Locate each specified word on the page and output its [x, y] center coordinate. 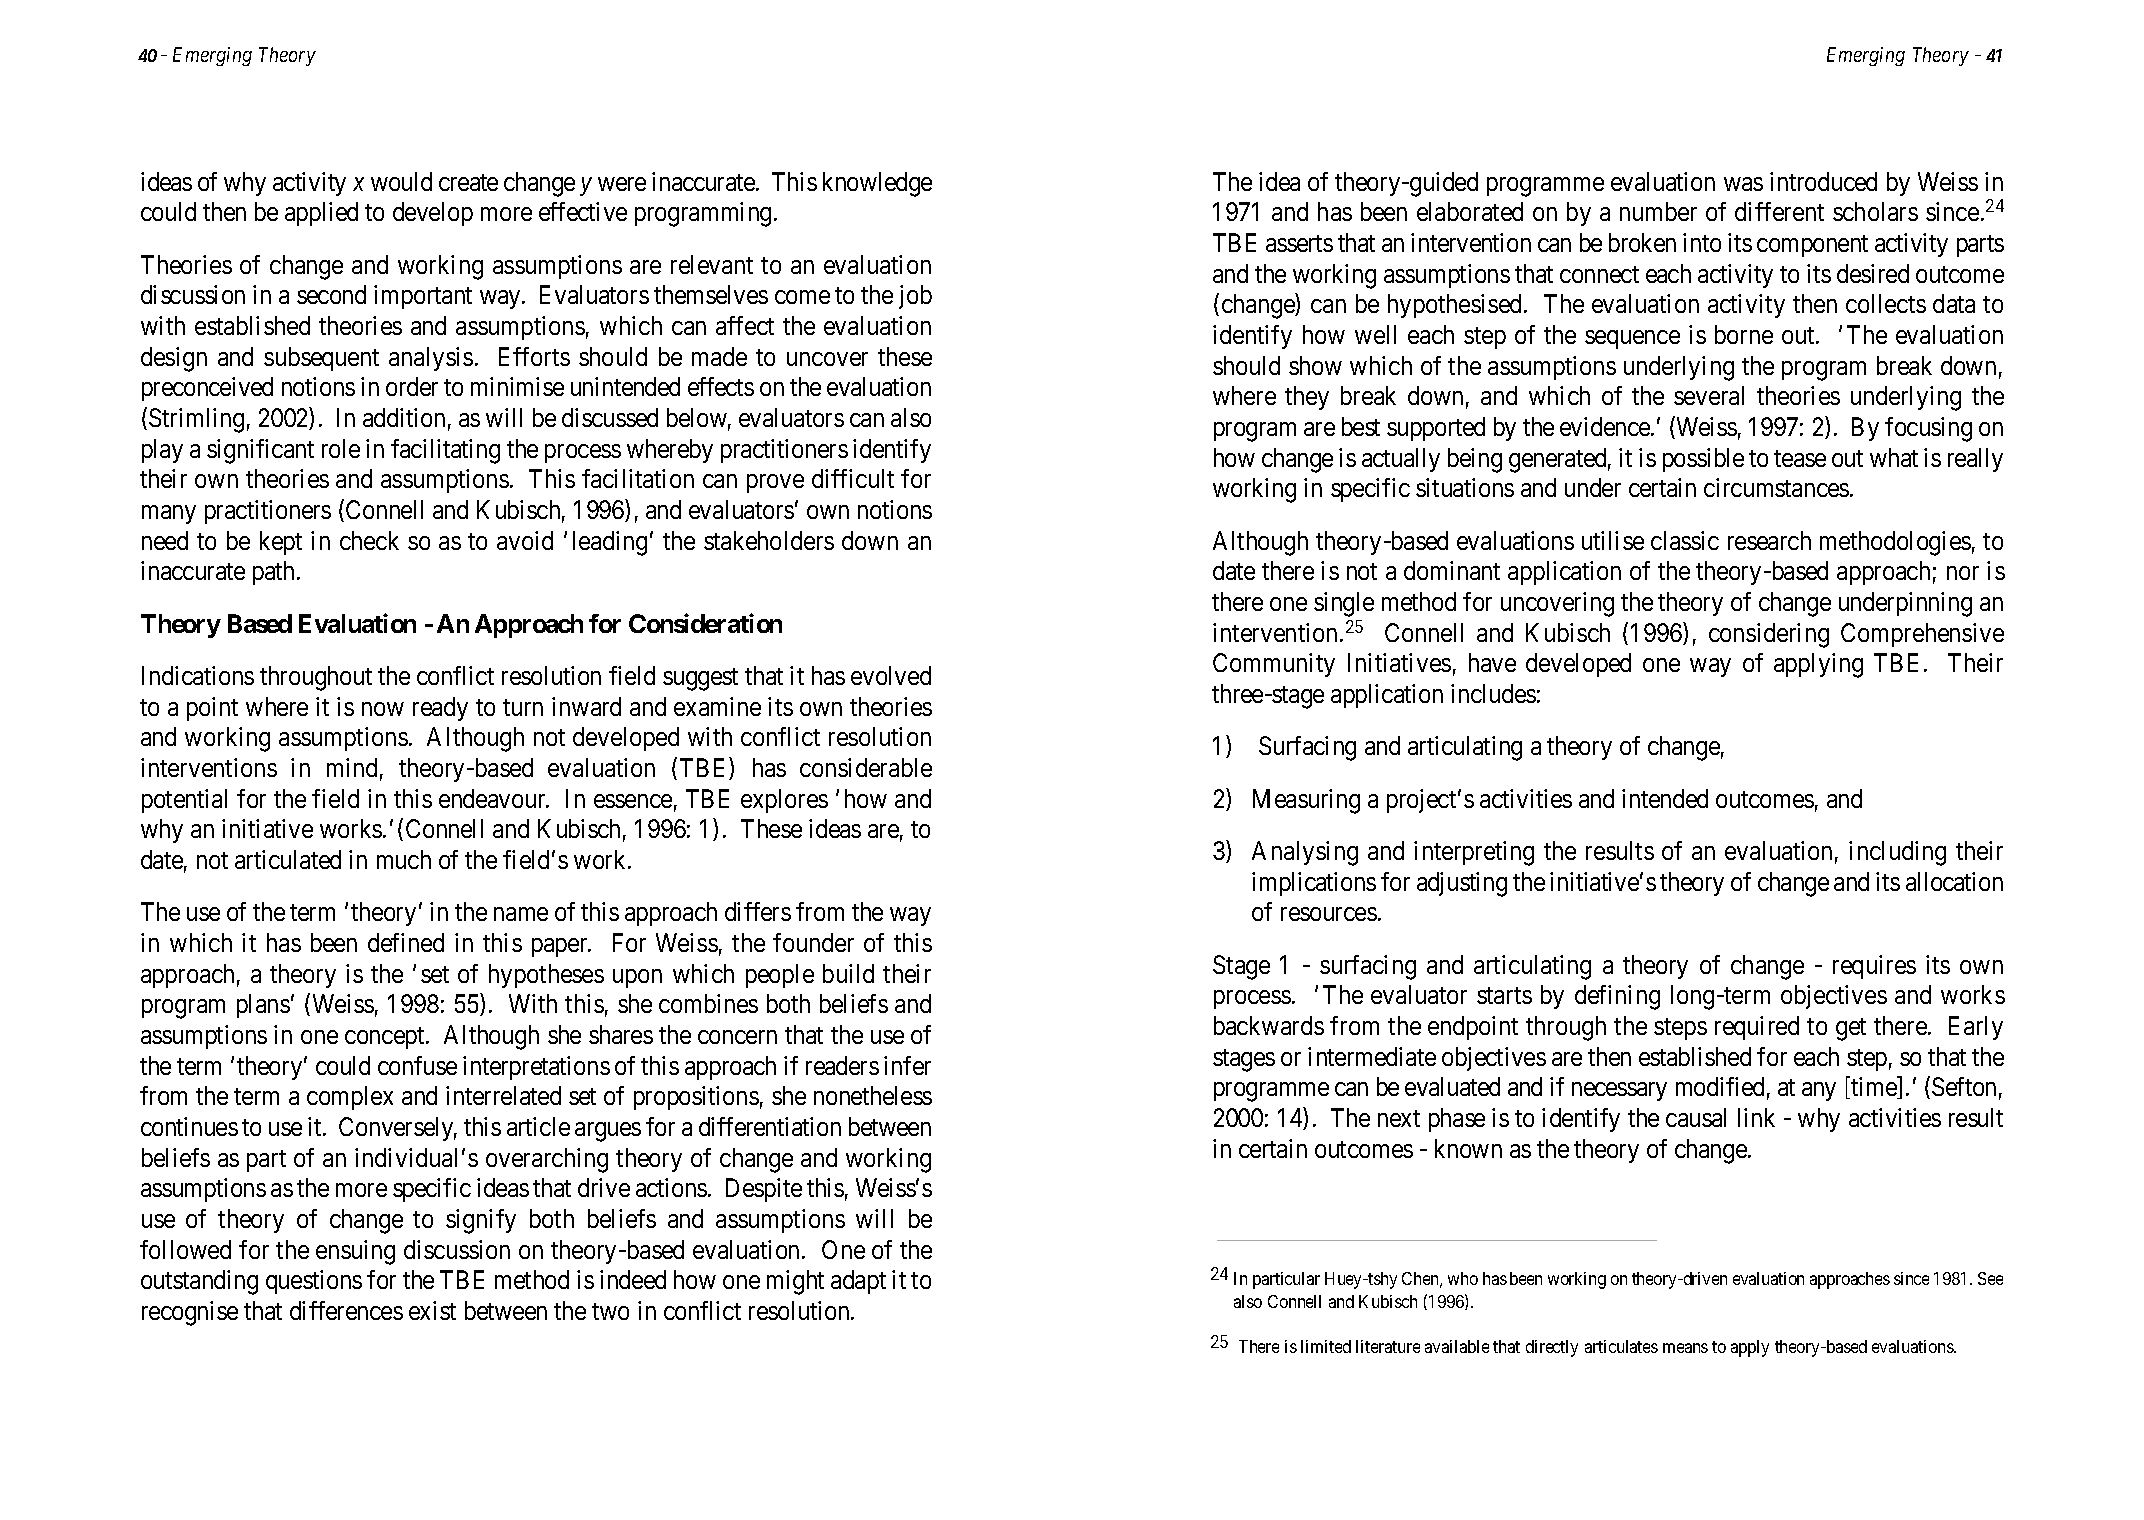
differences [346, 1310]
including [1897, 853]
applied [321, 214]
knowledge [877, 184]
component [1812, 246]
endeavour [493, 798]
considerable [866, 767]
